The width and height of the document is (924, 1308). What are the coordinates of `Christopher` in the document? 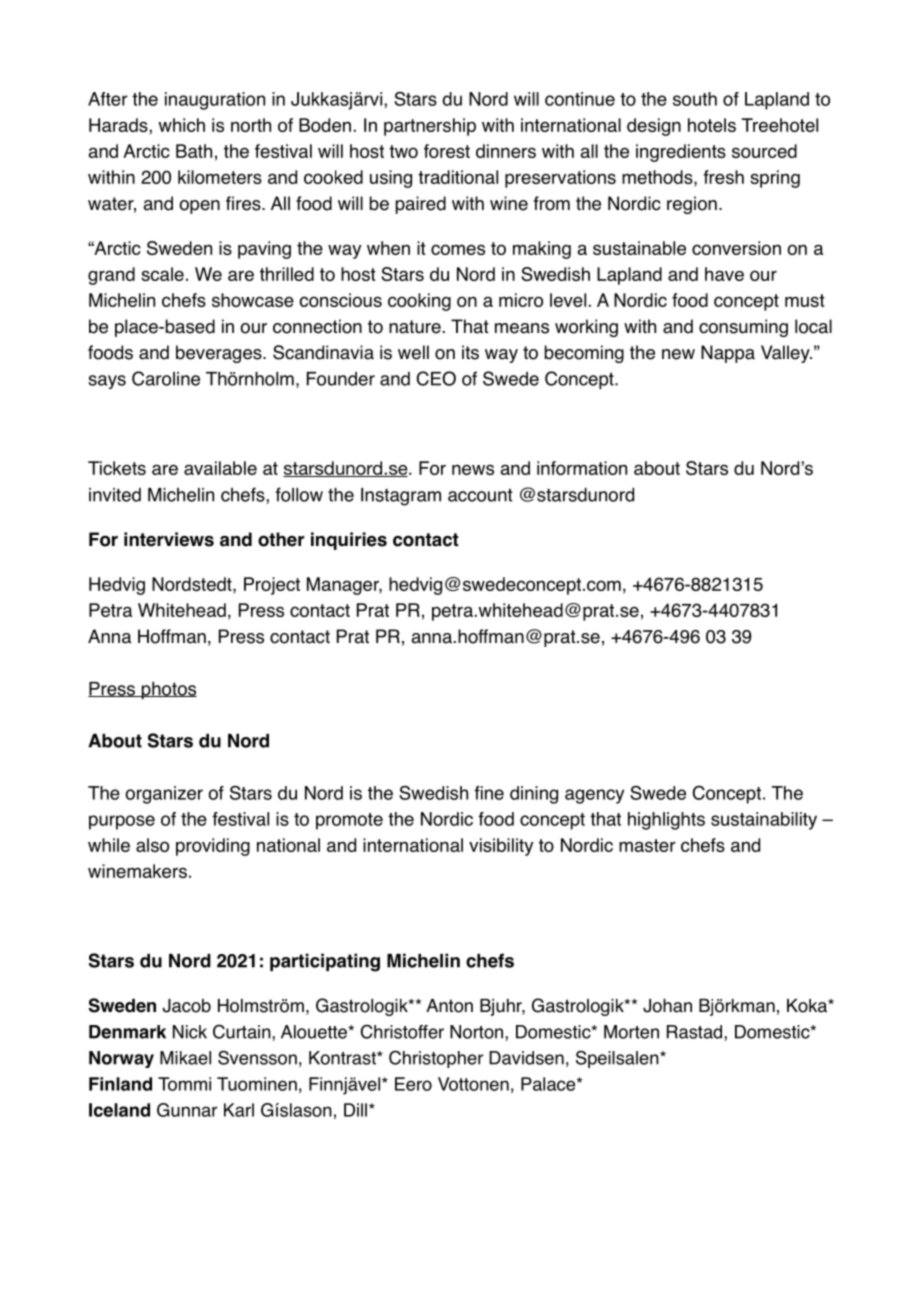 It's located at (436, 1059).
